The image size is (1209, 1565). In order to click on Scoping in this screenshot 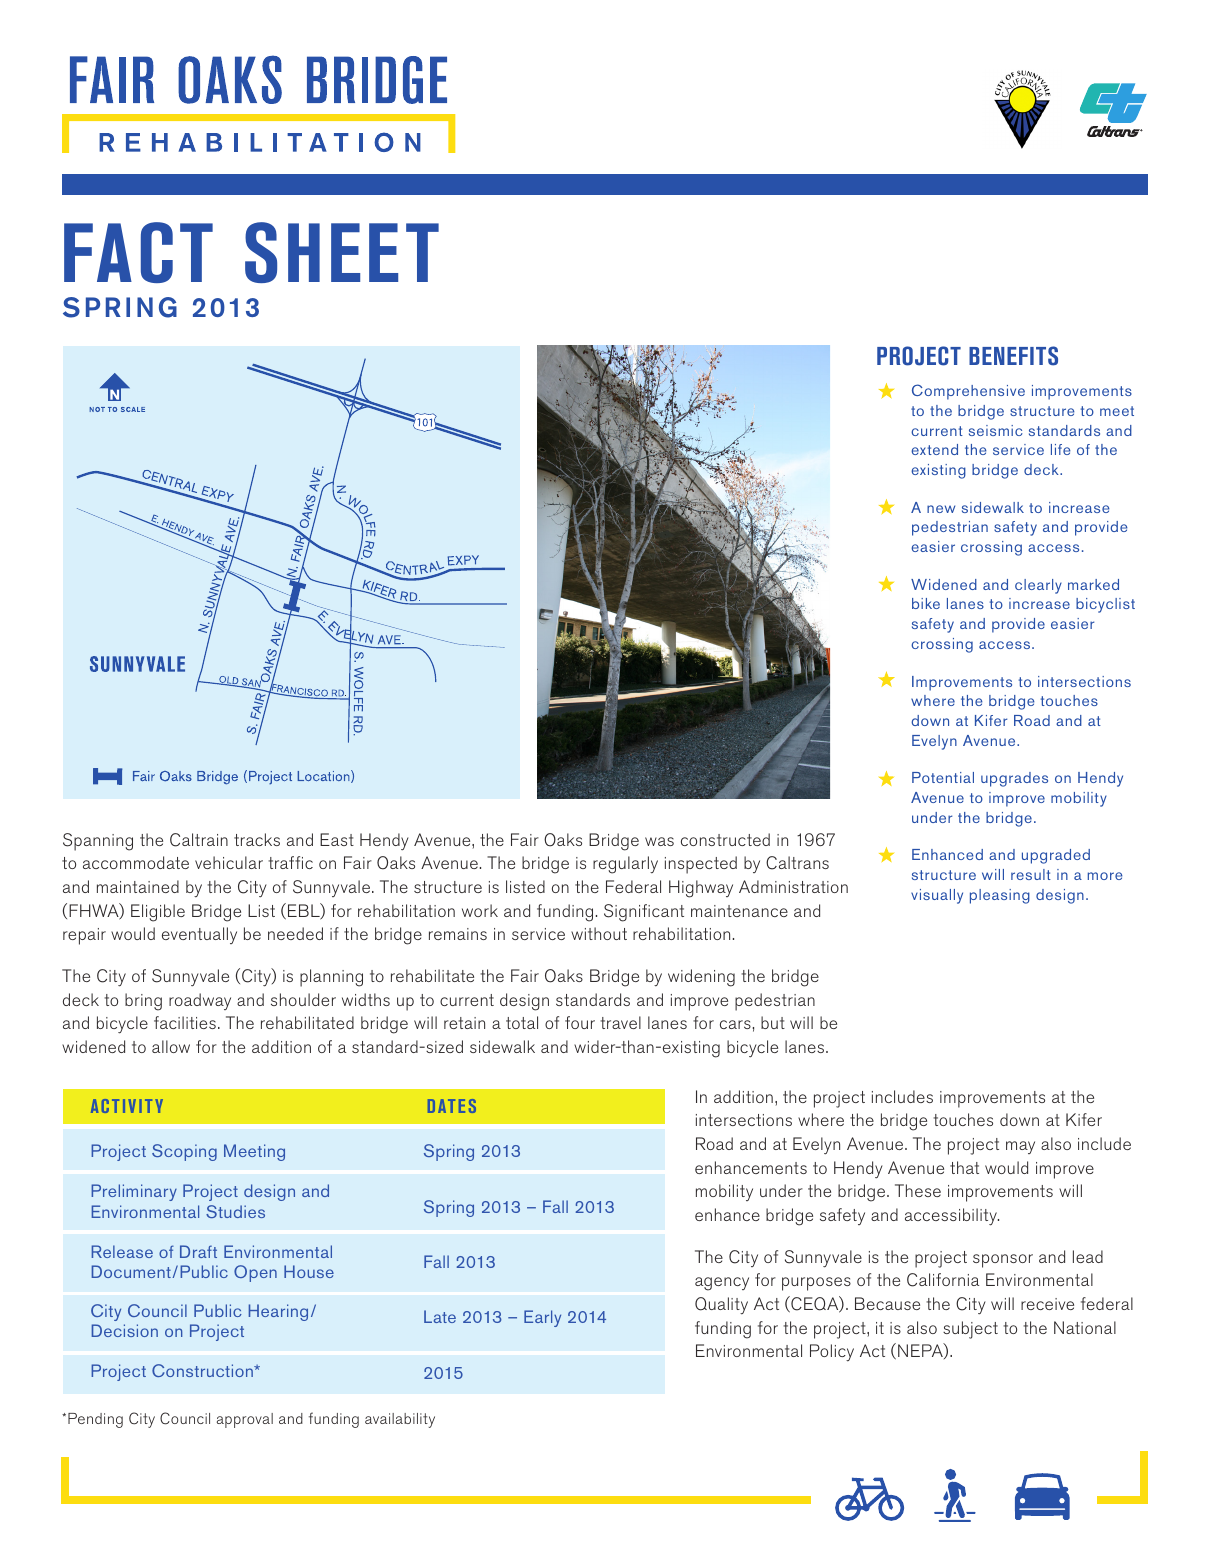, I will do `click(184, 1152)`.
